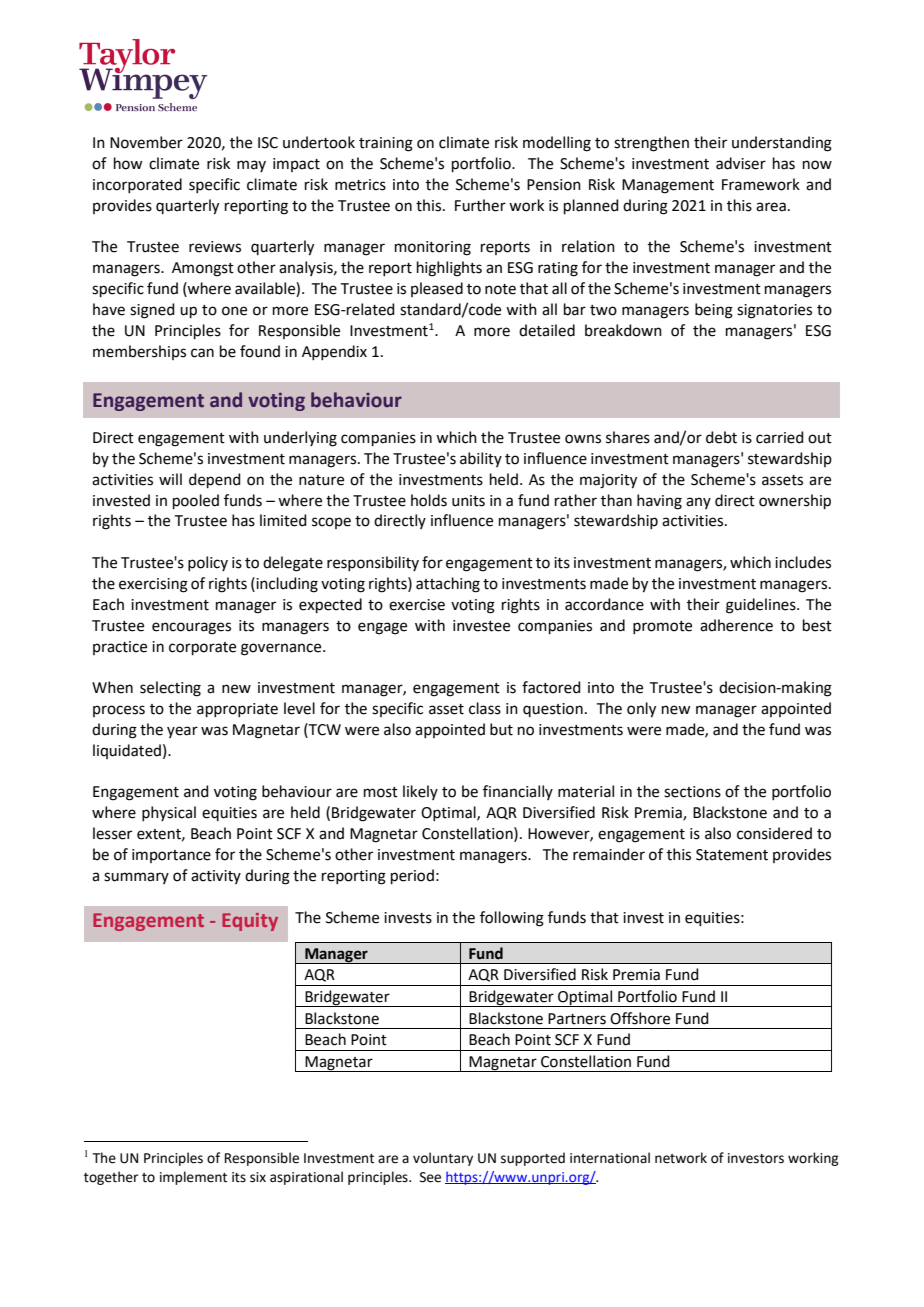 The height and width of the screenshot is (1307, 924). What do you see at coordinates (202, 353) in the screenshot?
I see `can` at bounding box center [202, 353].
